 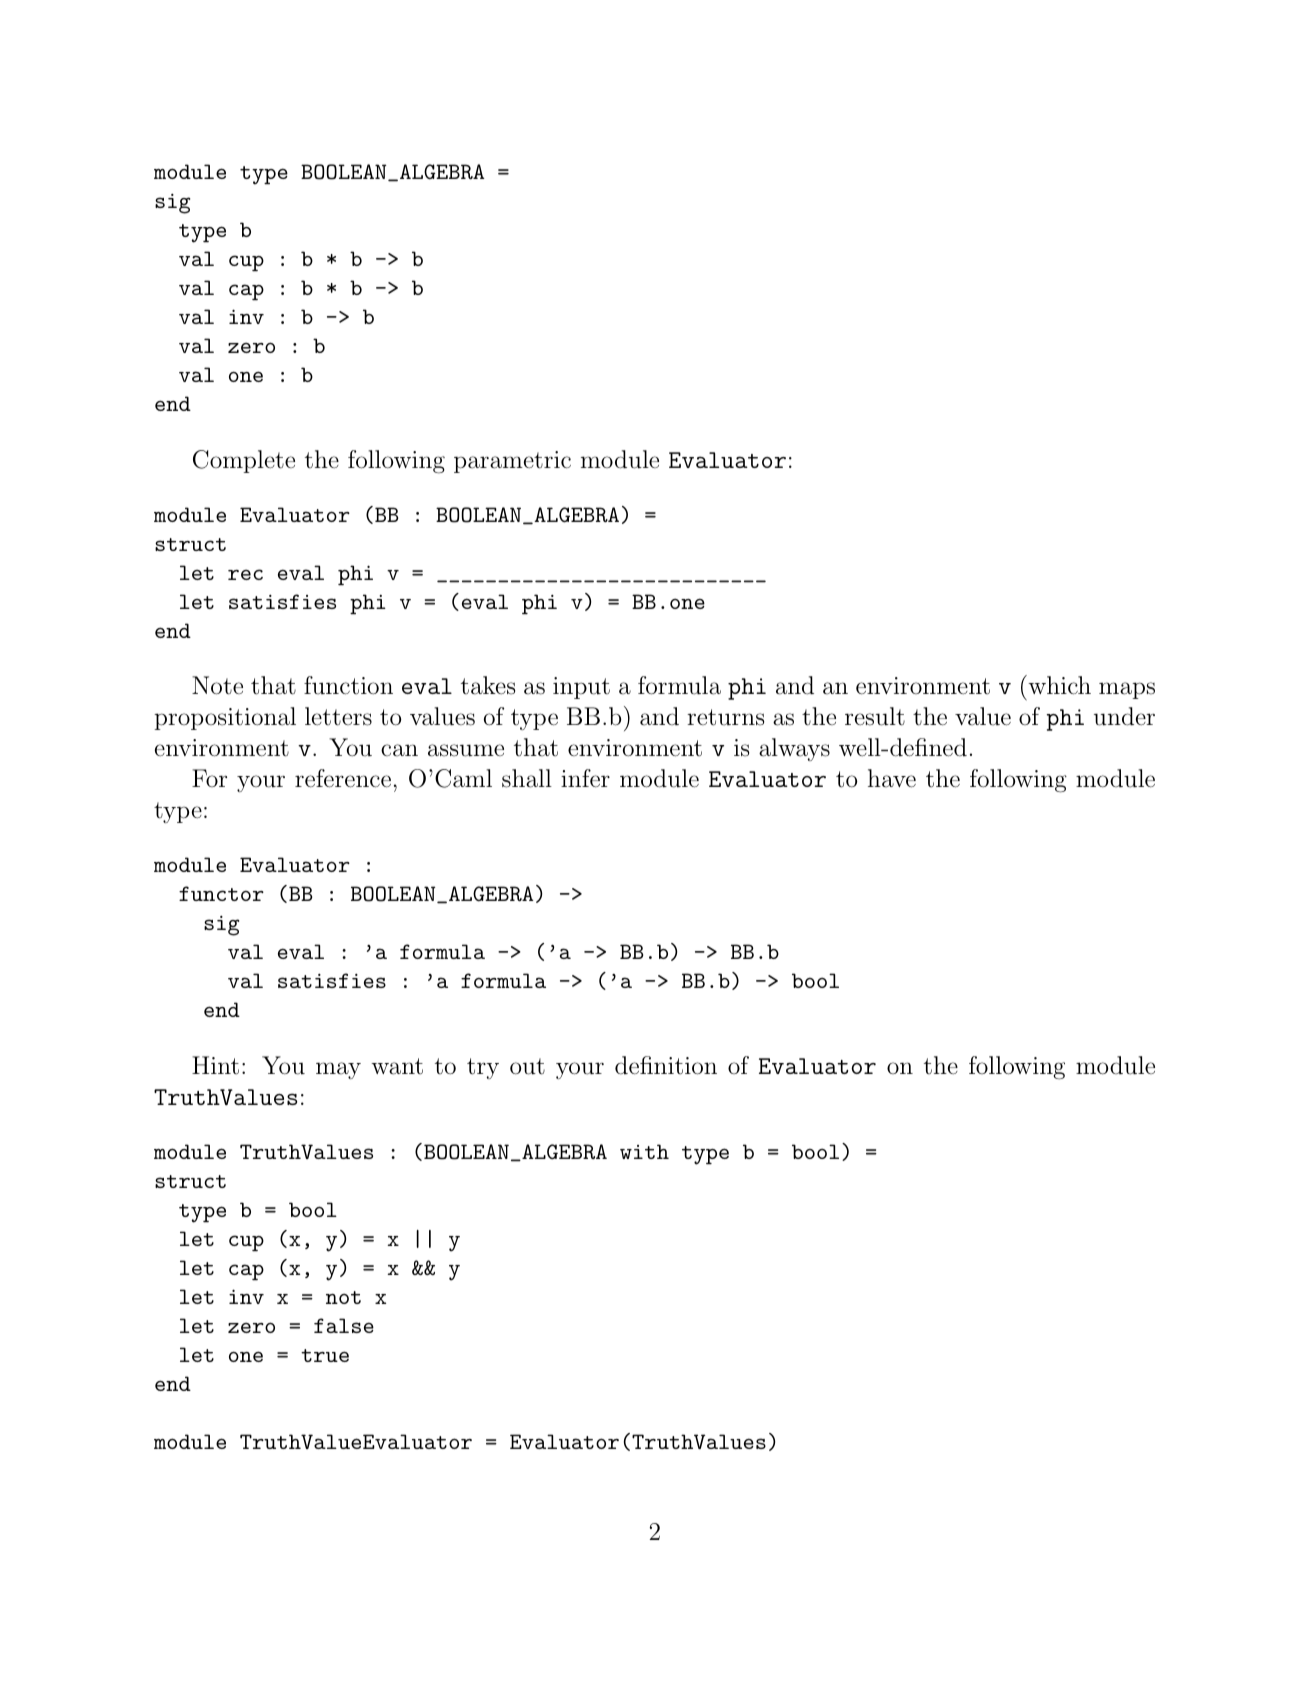 I want to click on reference, so click(x=343, y=778).
